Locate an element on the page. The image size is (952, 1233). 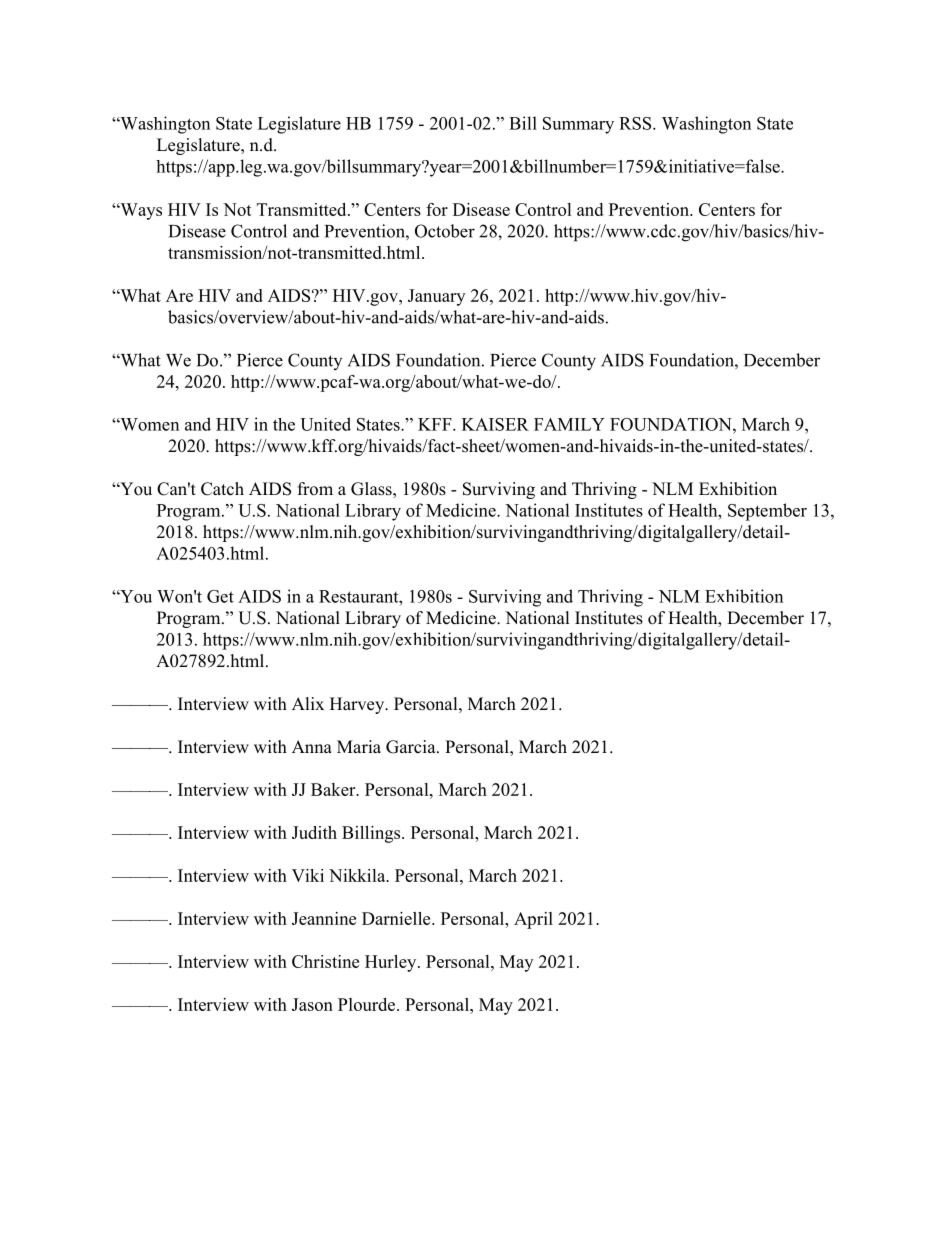
from is located at coordinates (315, 489).
